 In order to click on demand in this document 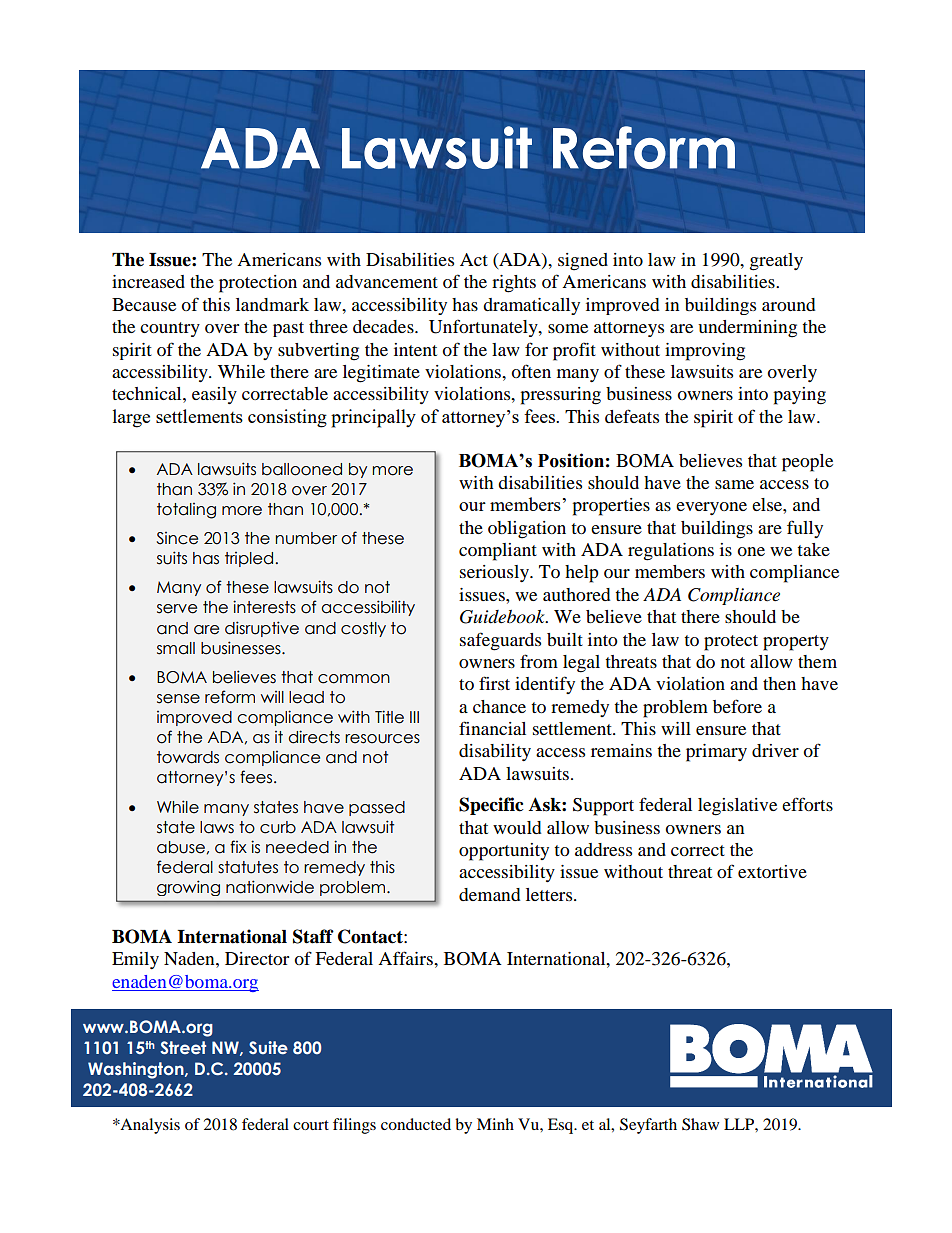, I will do `click(489, 894)`.
